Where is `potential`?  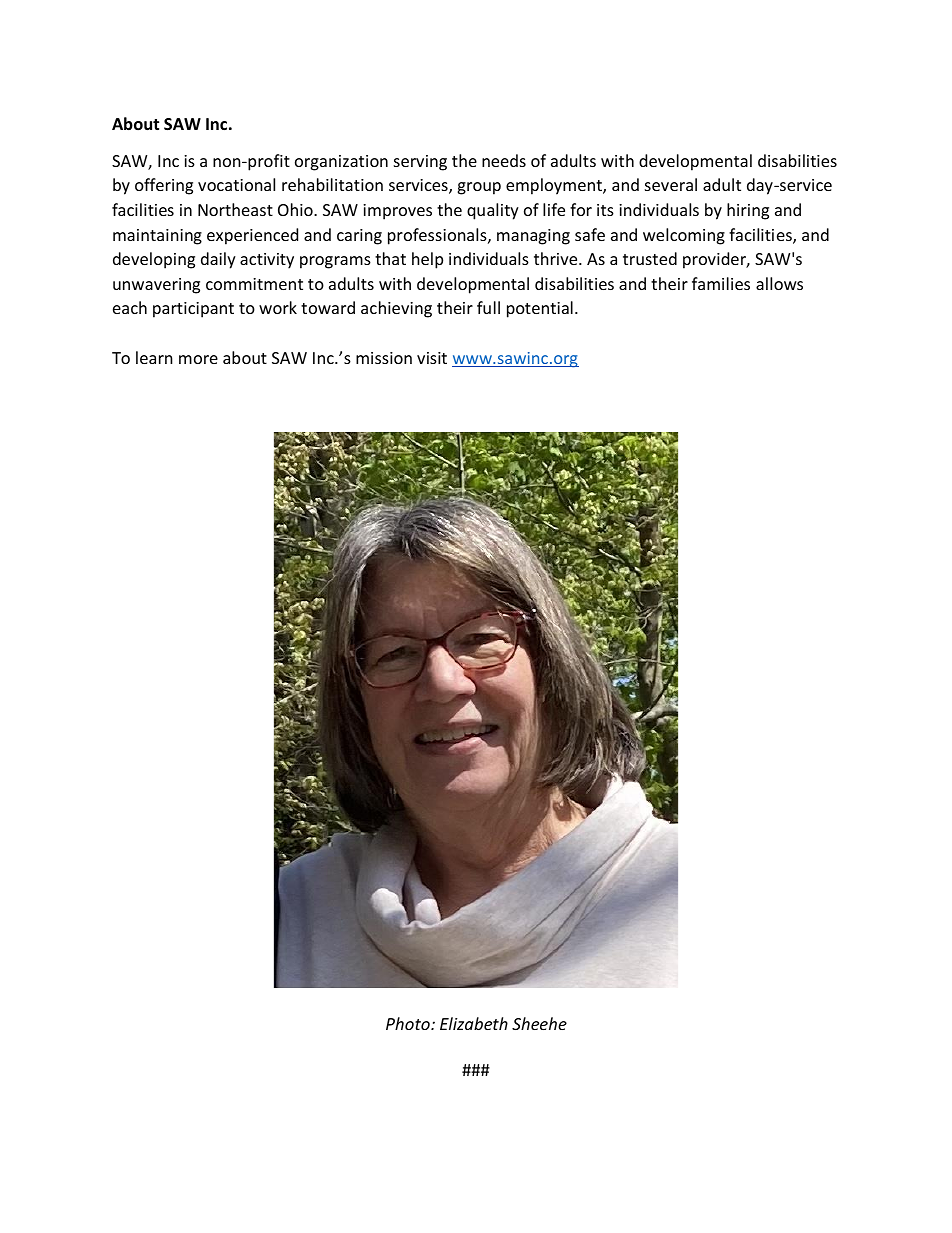
potential is located at coordinates (540, 309).
